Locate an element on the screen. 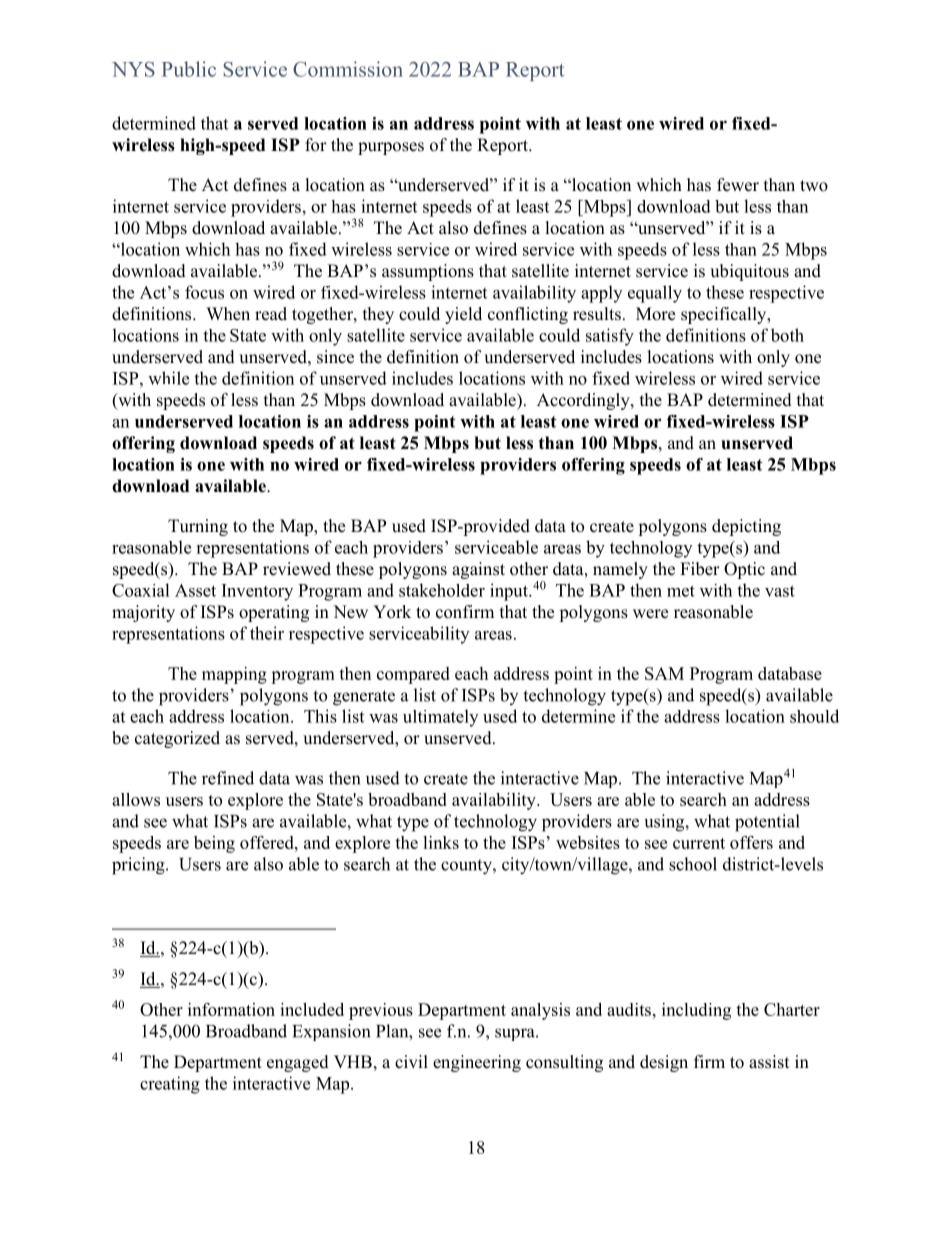 This screenshot has width=952, height=1233. purposes is located at coordinates (391, 148).
